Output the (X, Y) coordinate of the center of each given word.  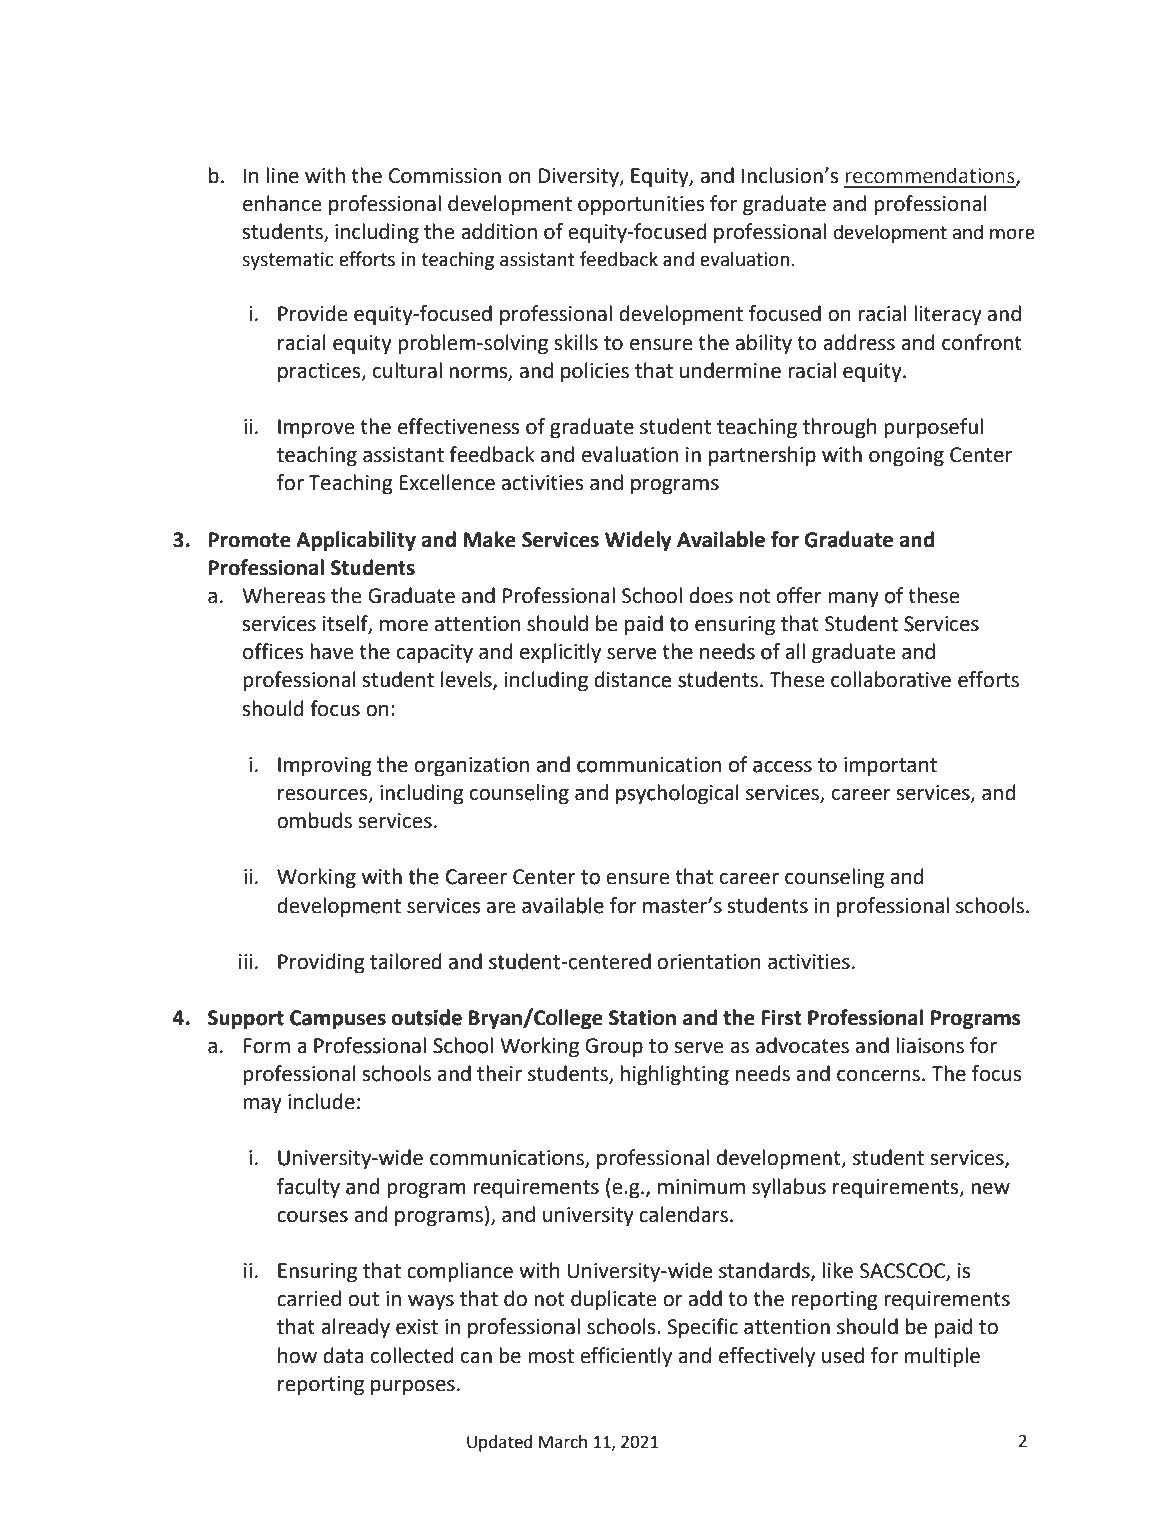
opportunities (641, 206)
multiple (942, 1357)
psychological (677, 794)
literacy (948, 315)
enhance (282, 203)
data (343, 1355)
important (890, 767)
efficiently (626, 1357)
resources (324, 795)
